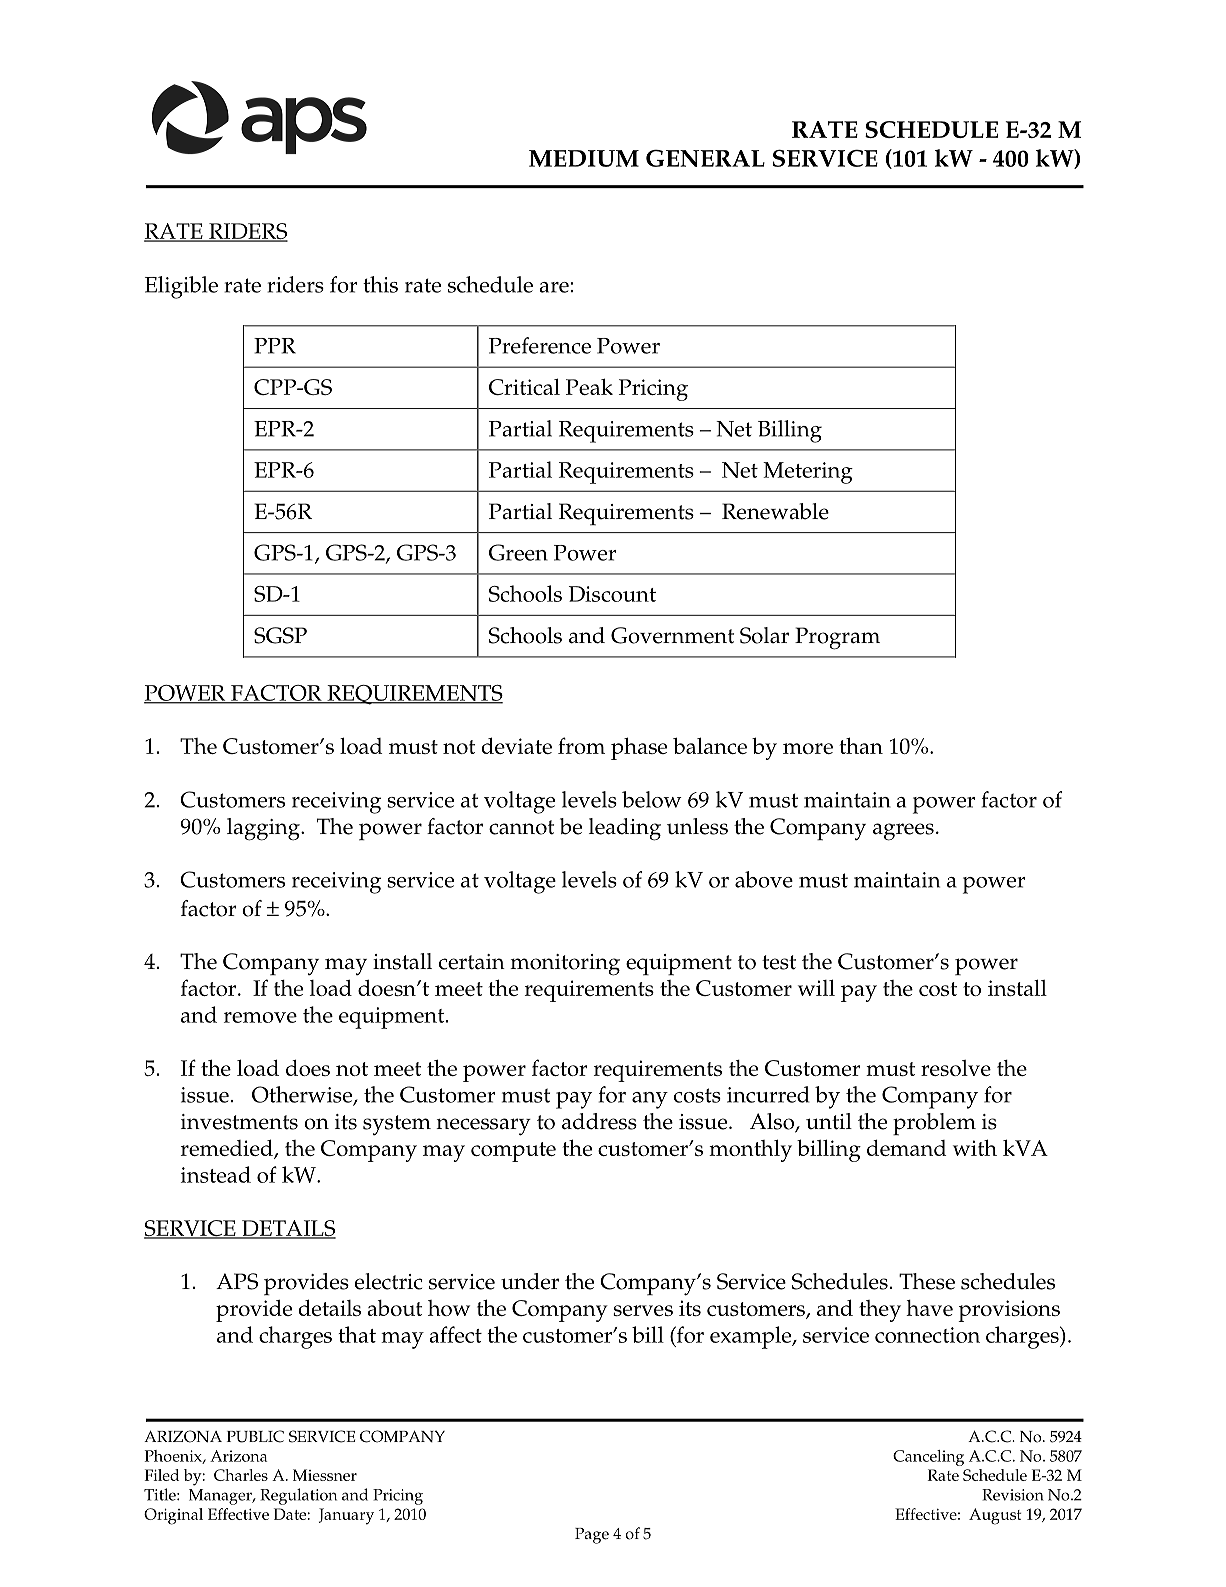  I want to click on PPR, so click(275, 346).
